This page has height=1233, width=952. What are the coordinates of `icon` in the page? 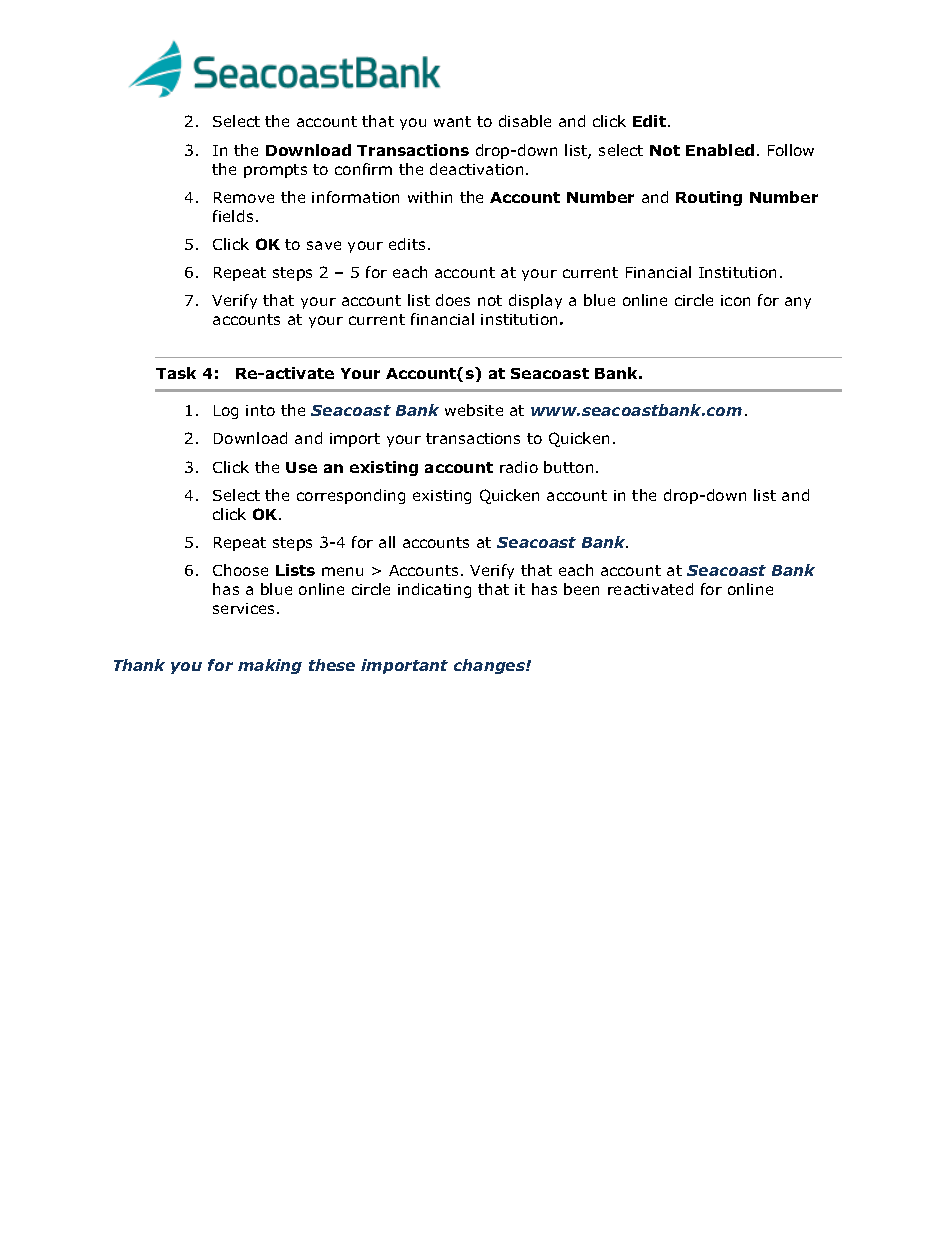 It's located at (735, 300).
